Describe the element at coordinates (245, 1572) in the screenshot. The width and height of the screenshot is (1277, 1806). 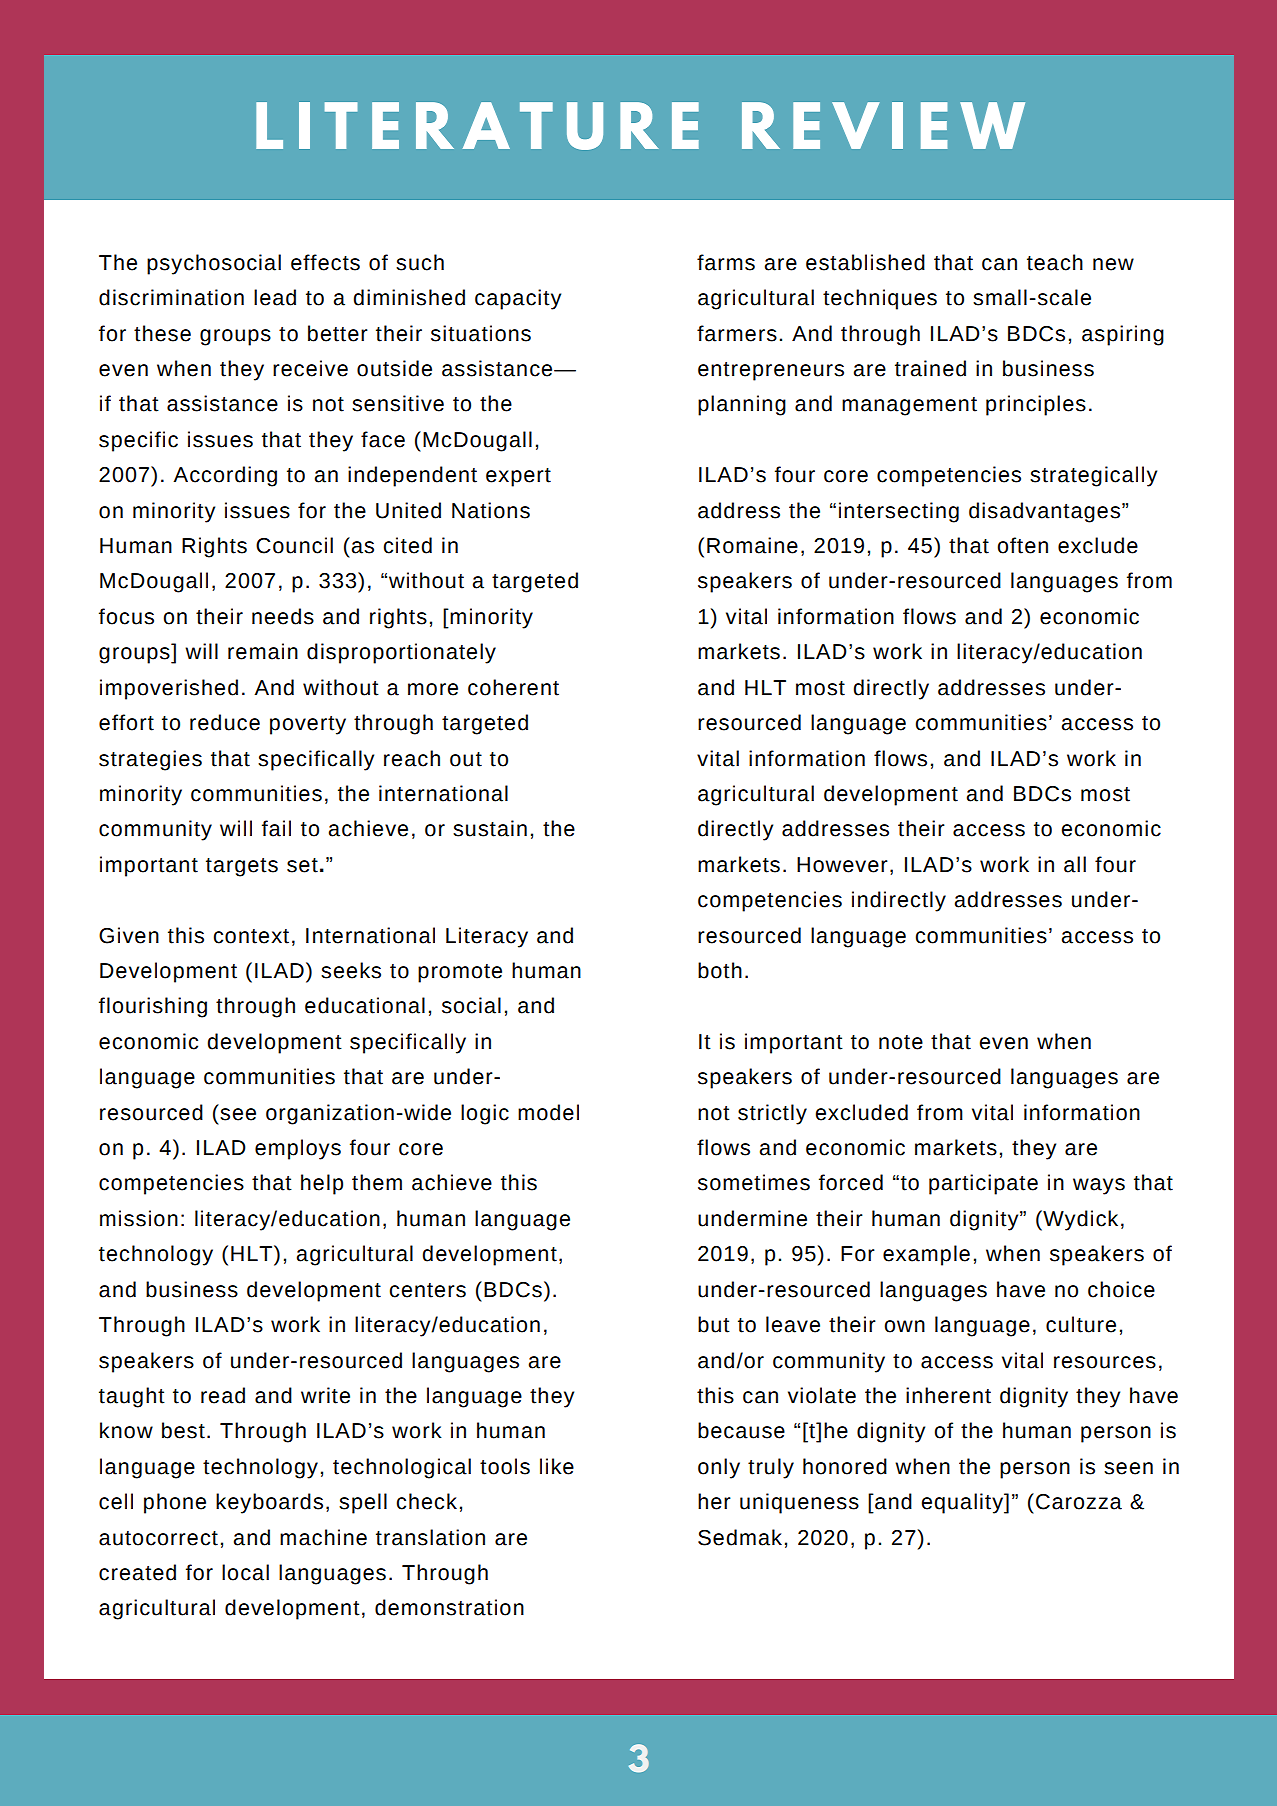
I see `local` at that location.
